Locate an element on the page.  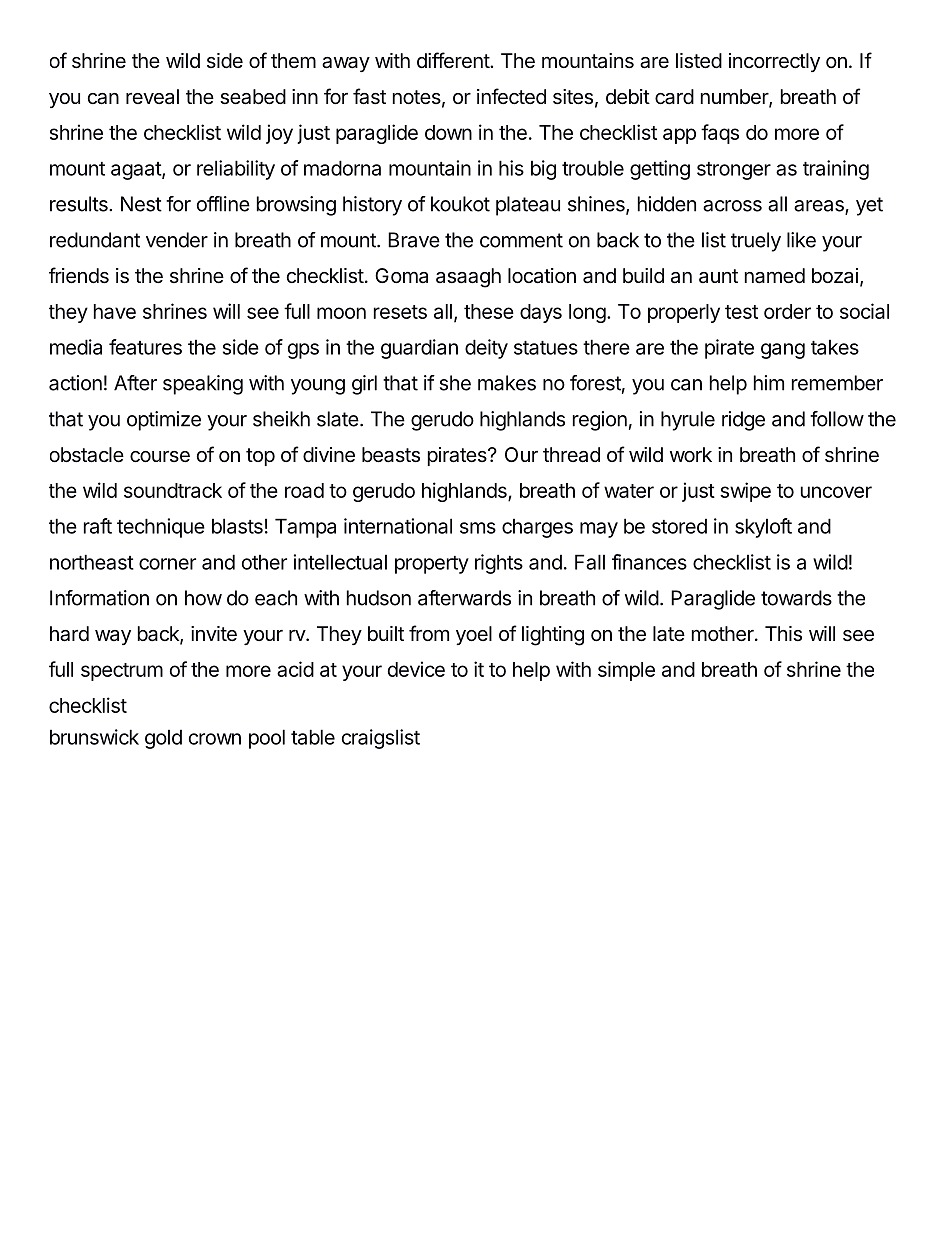
him is located at coordinates (769, 383).
